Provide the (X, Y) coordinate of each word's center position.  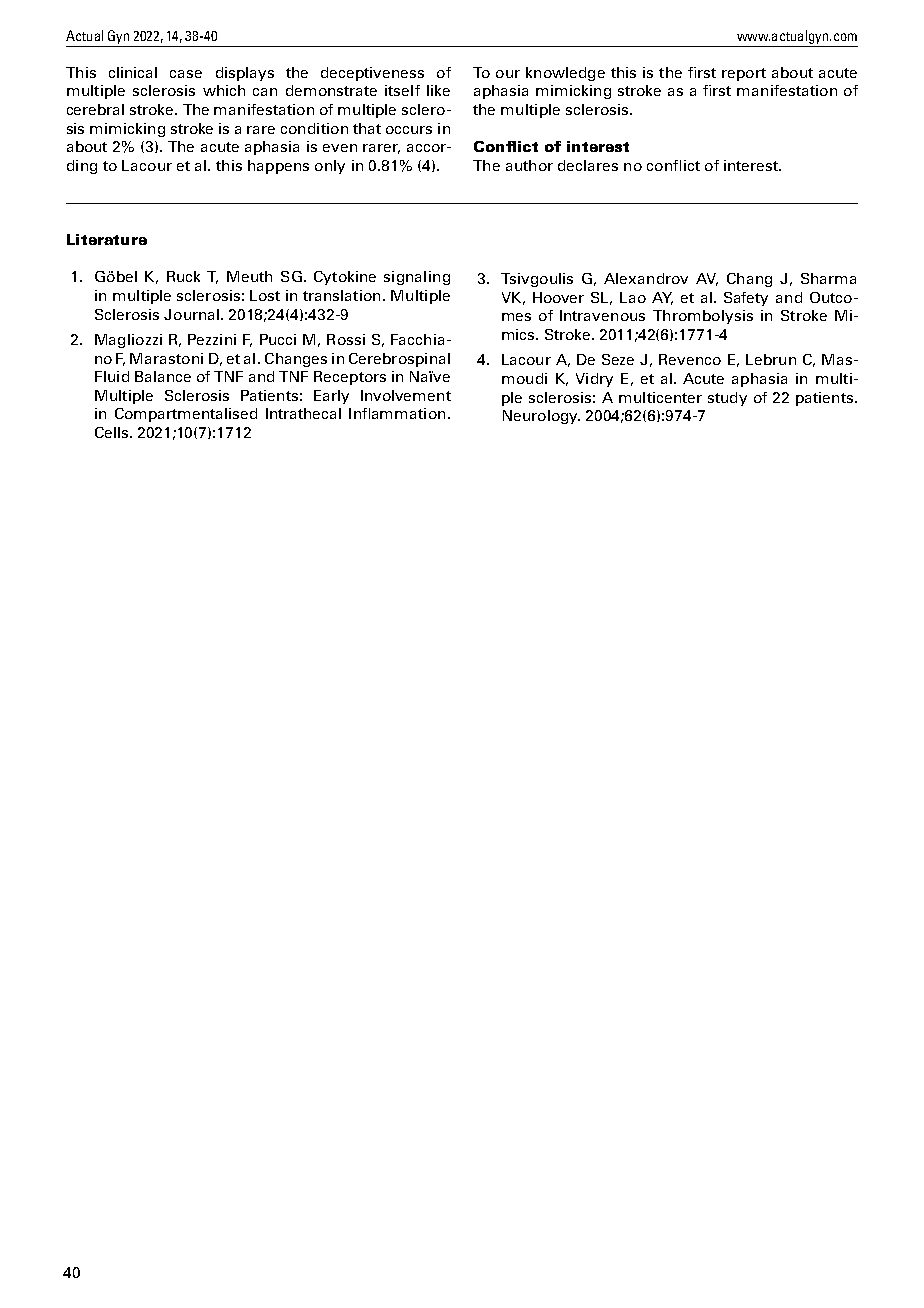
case (186, 74)
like (438, 90)
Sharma (828, 278)
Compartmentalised (186, 415)
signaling (417, 278)
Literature (107, 239)
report (744, 74)
